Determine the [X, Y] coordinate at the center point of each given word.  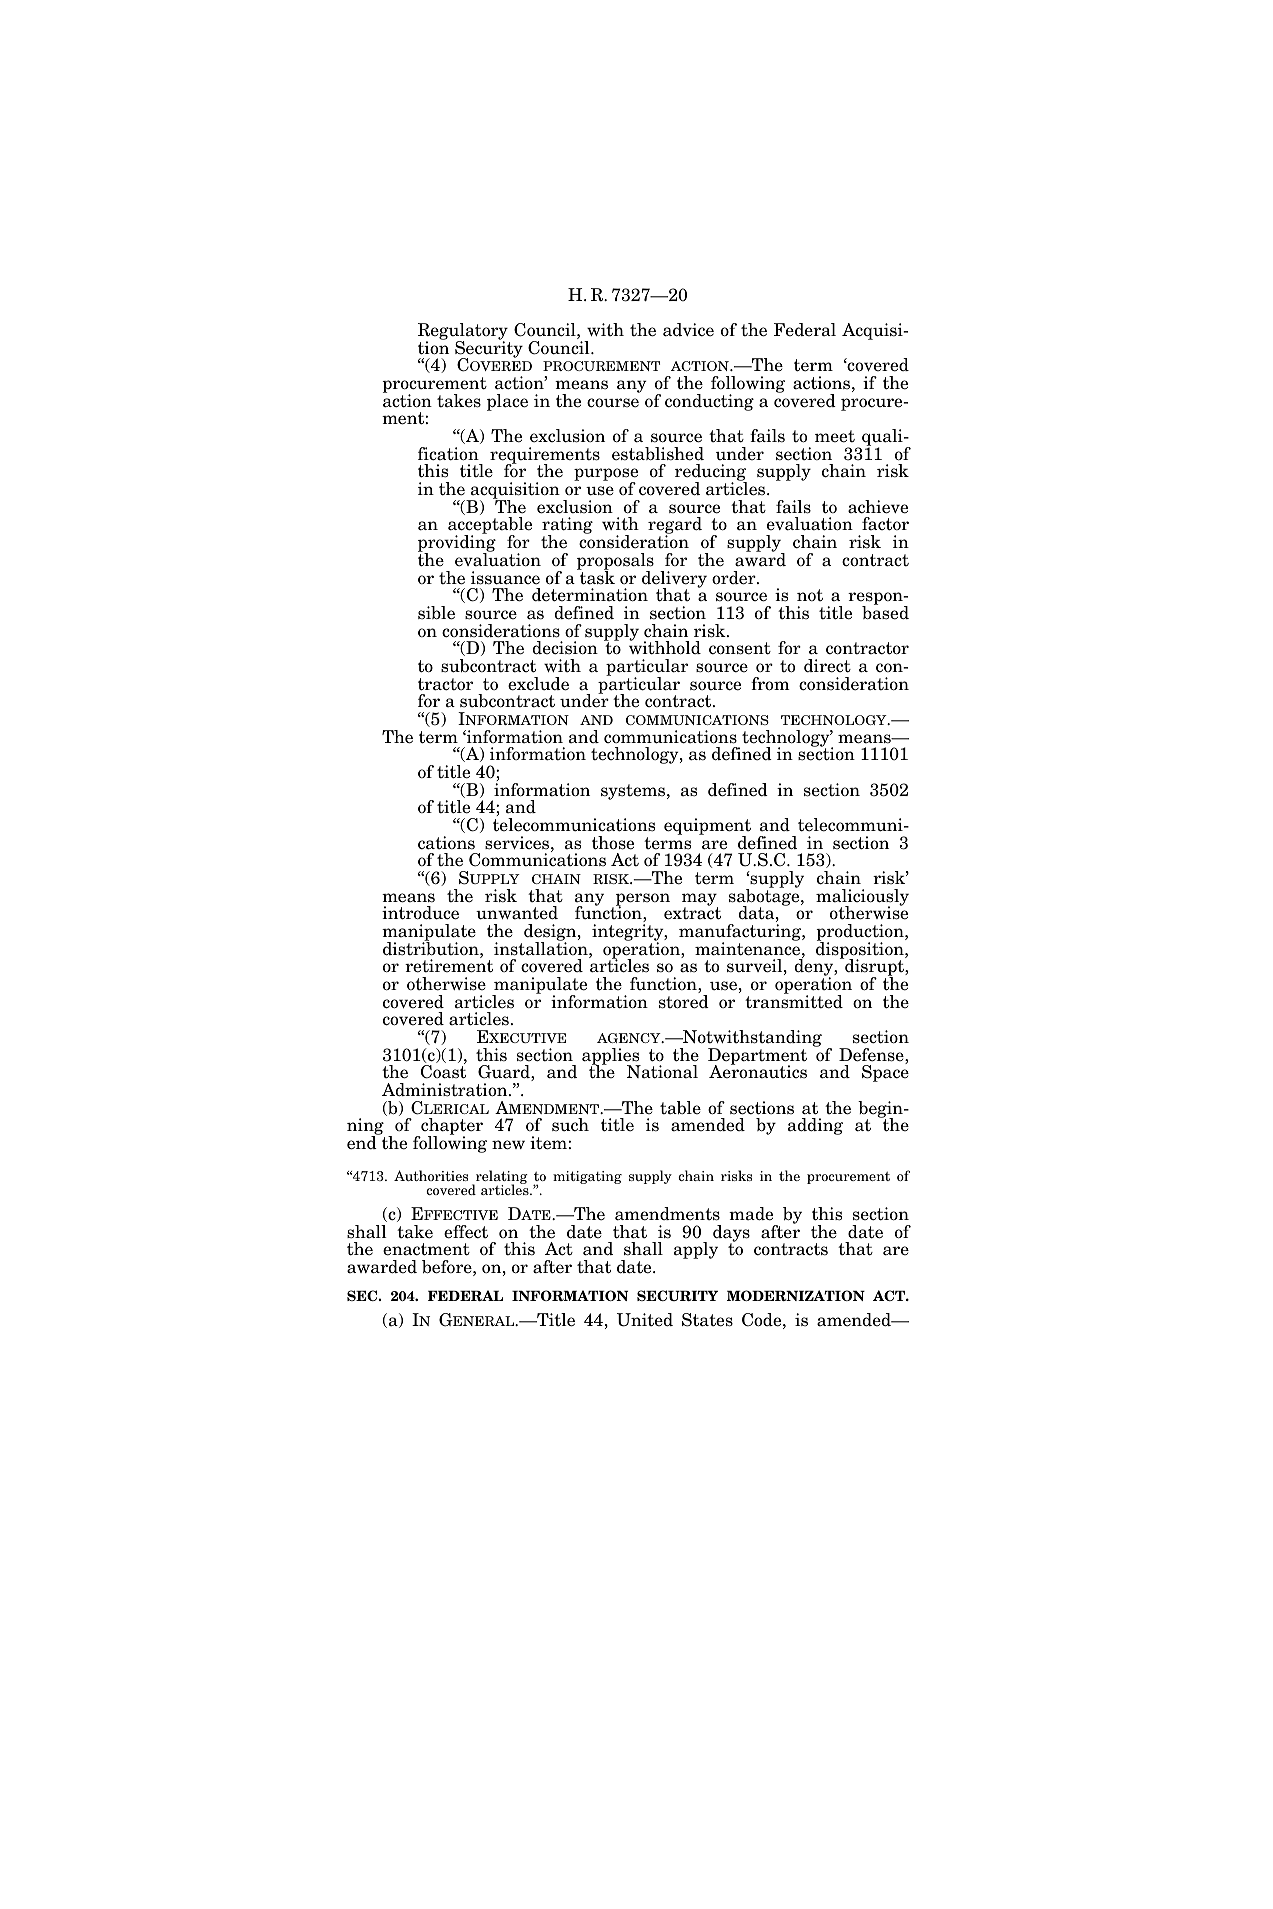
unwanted [517, 913]
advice [688, 330]
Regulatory [464, 333]
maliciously [862, 898]
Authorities [431, 1175]
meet [835, 436]
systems [633, 792]
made [751, 1214]
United [645, 1320]
